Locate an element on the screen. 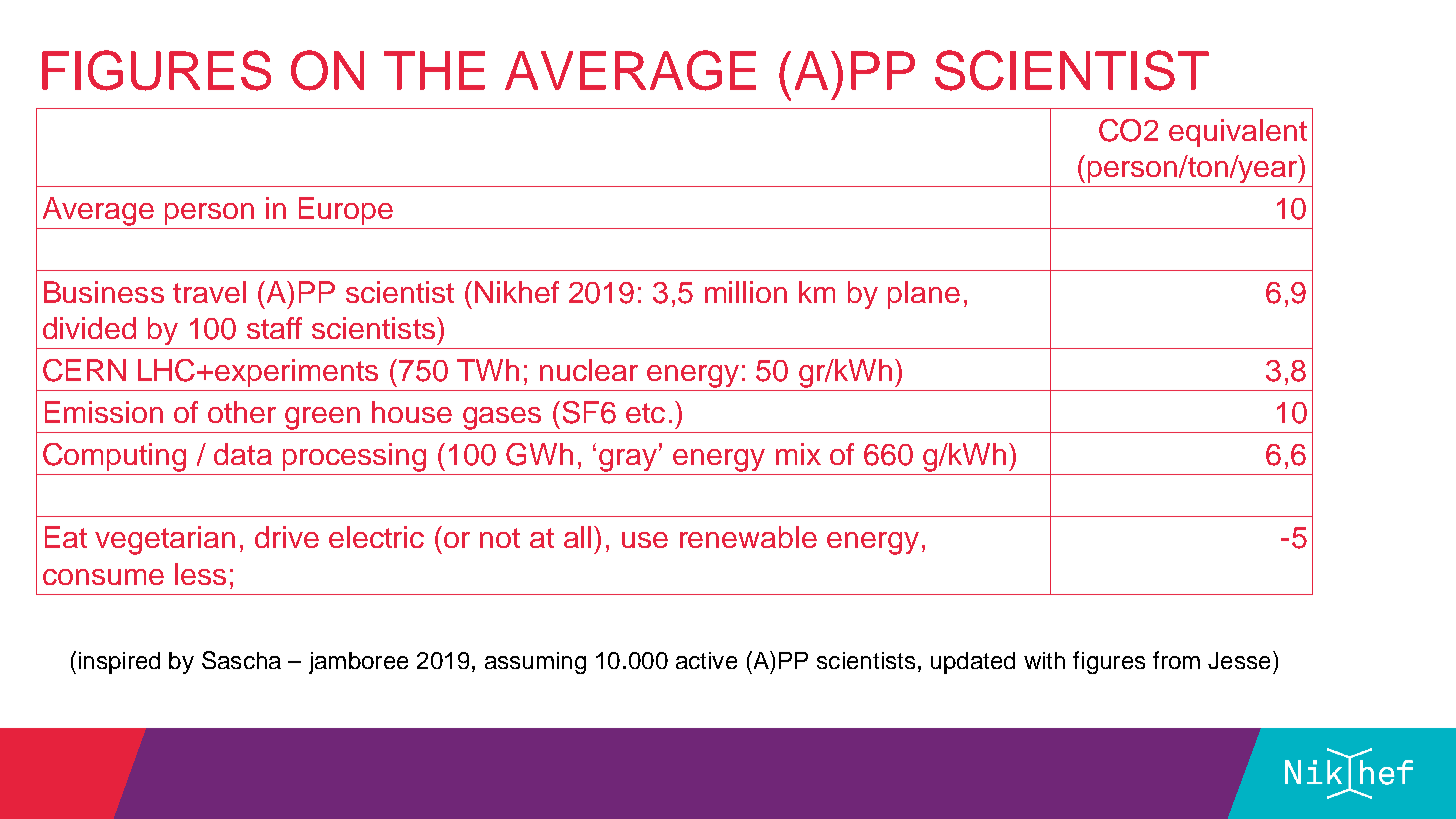  mix is located at coordinates (798, 454).
